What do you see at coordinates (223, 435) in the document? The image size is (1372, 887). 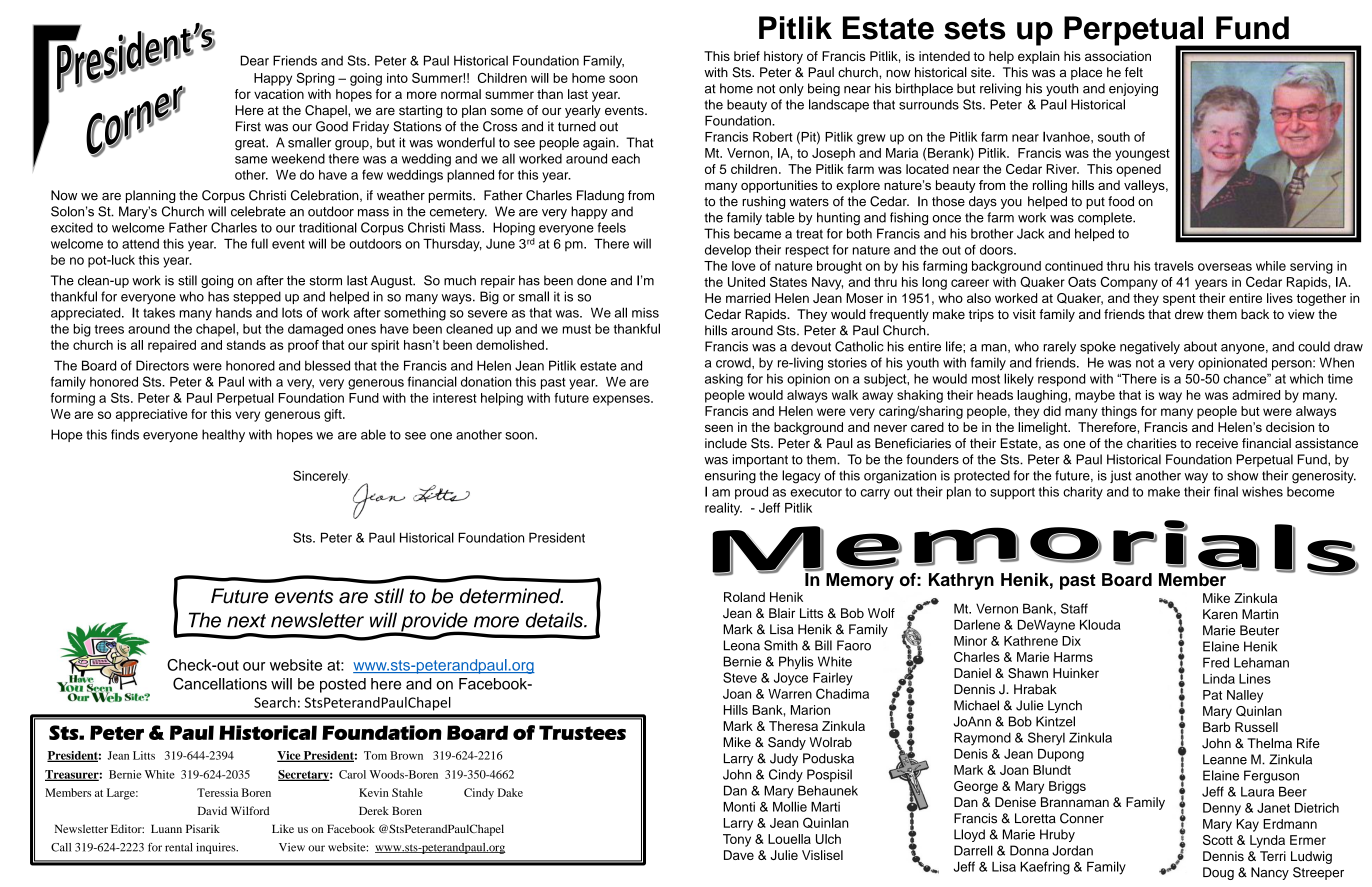 I see `healthy` at bounding box center [223, 435].
